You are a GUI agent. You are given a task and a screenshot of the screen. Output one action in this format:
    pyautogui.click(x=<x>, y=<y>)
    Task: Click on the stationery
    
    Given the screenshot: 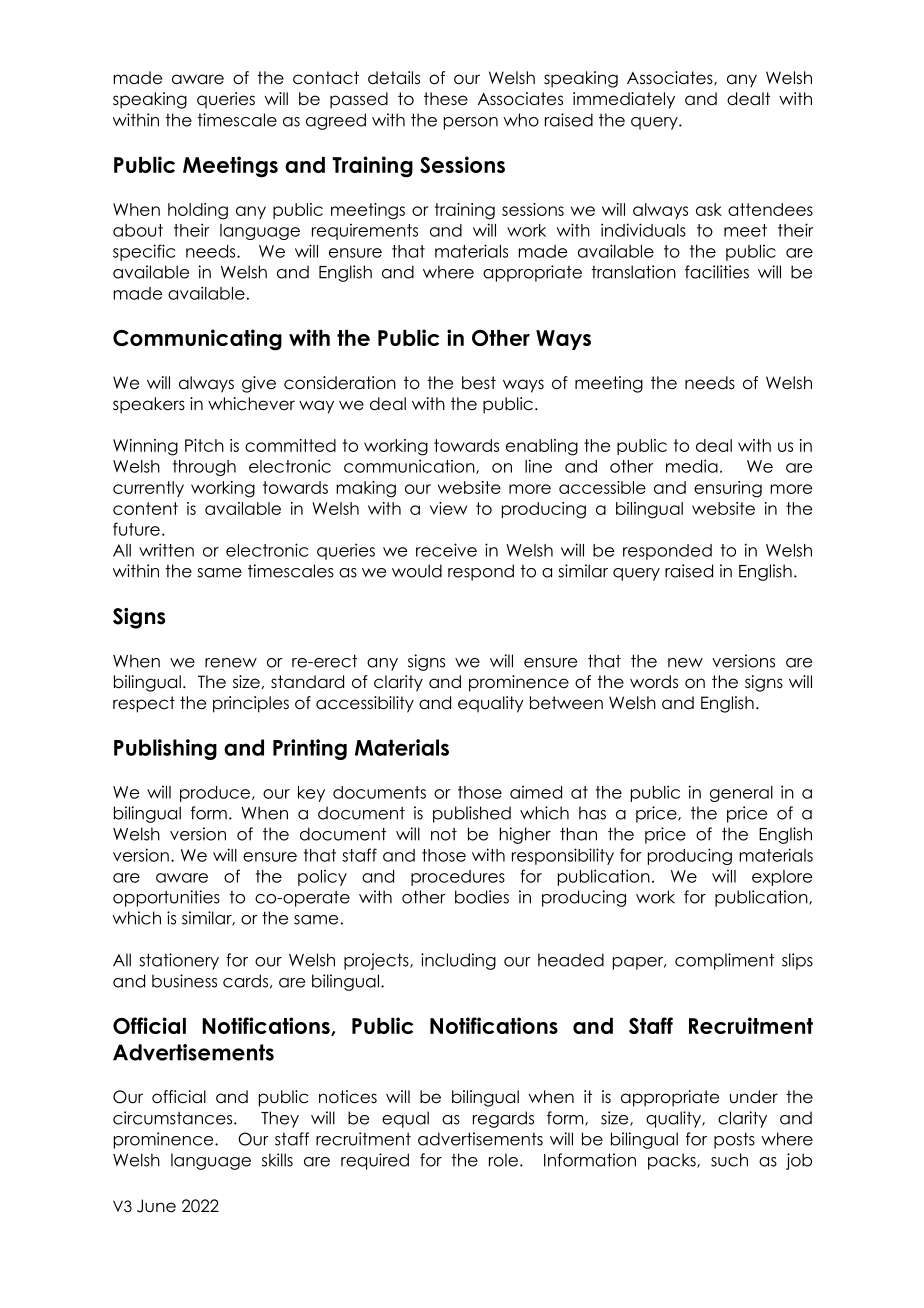 What is the action you would take?
    pyautogui.click(x=179, y=961)
